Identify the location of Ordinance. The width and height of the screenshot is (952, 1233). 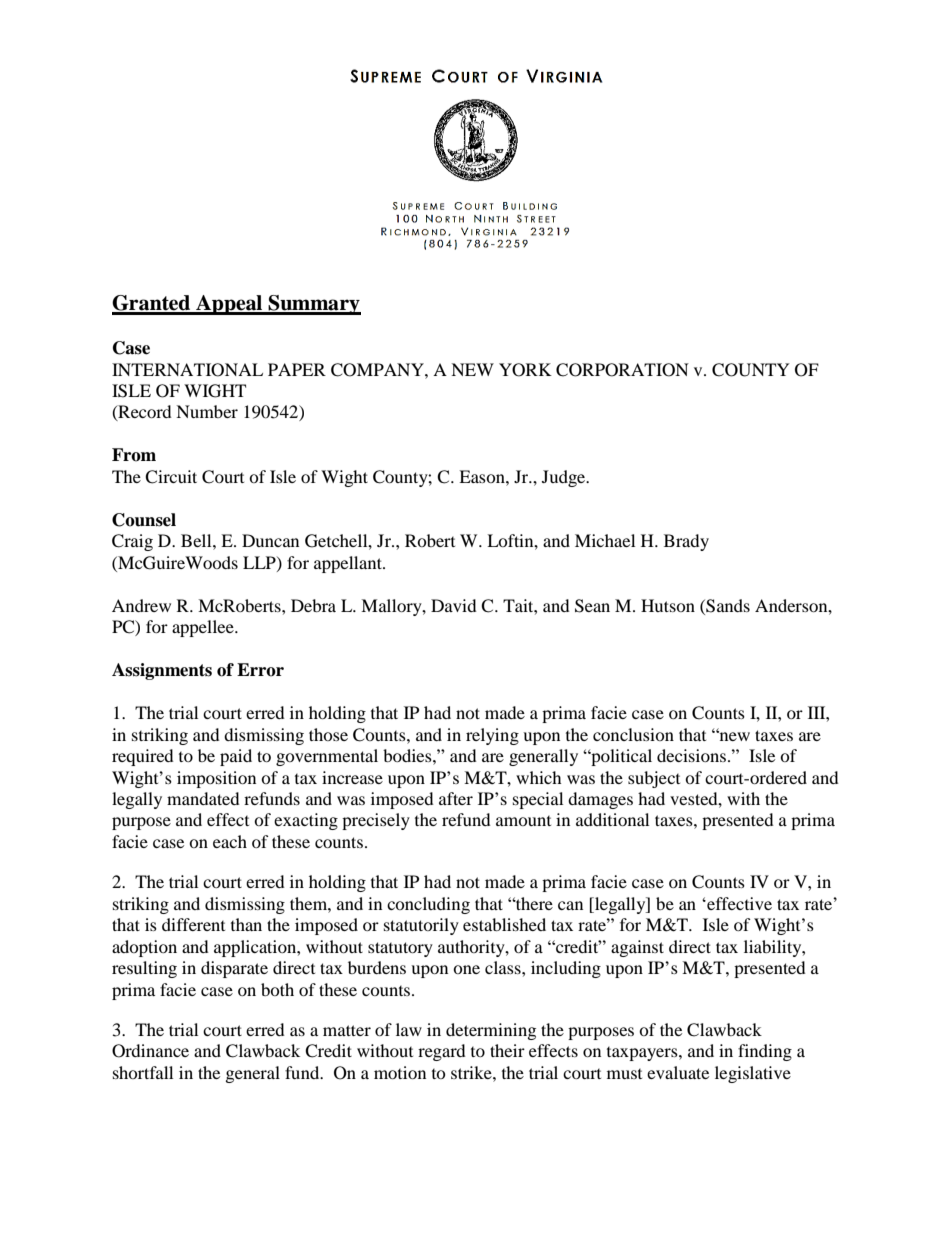
(150, 1051).
